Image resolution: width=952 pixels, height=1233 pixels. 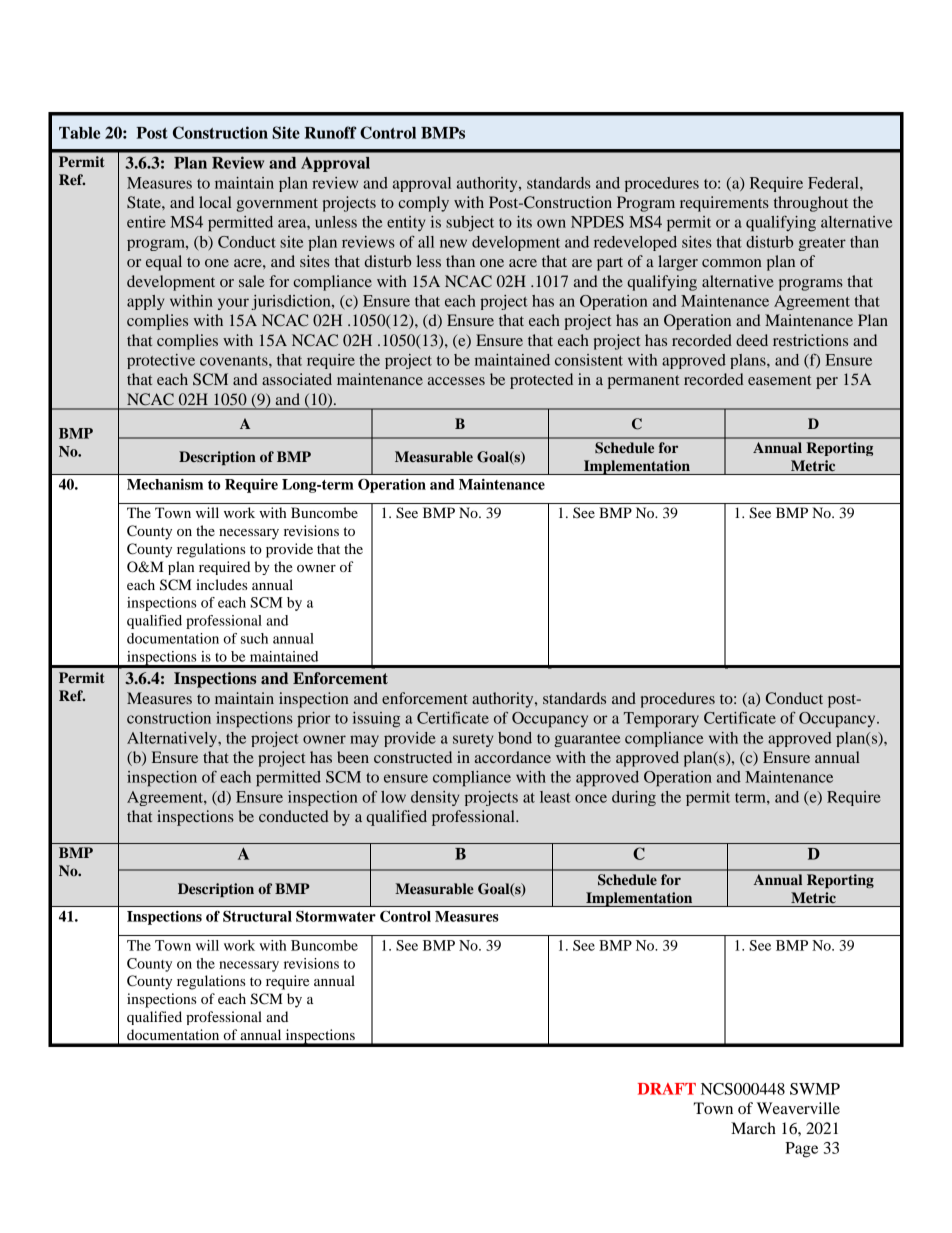 What do you see at coordinates (779, 380) in the document?
I see `easement` at bounding box center [779, 380].
